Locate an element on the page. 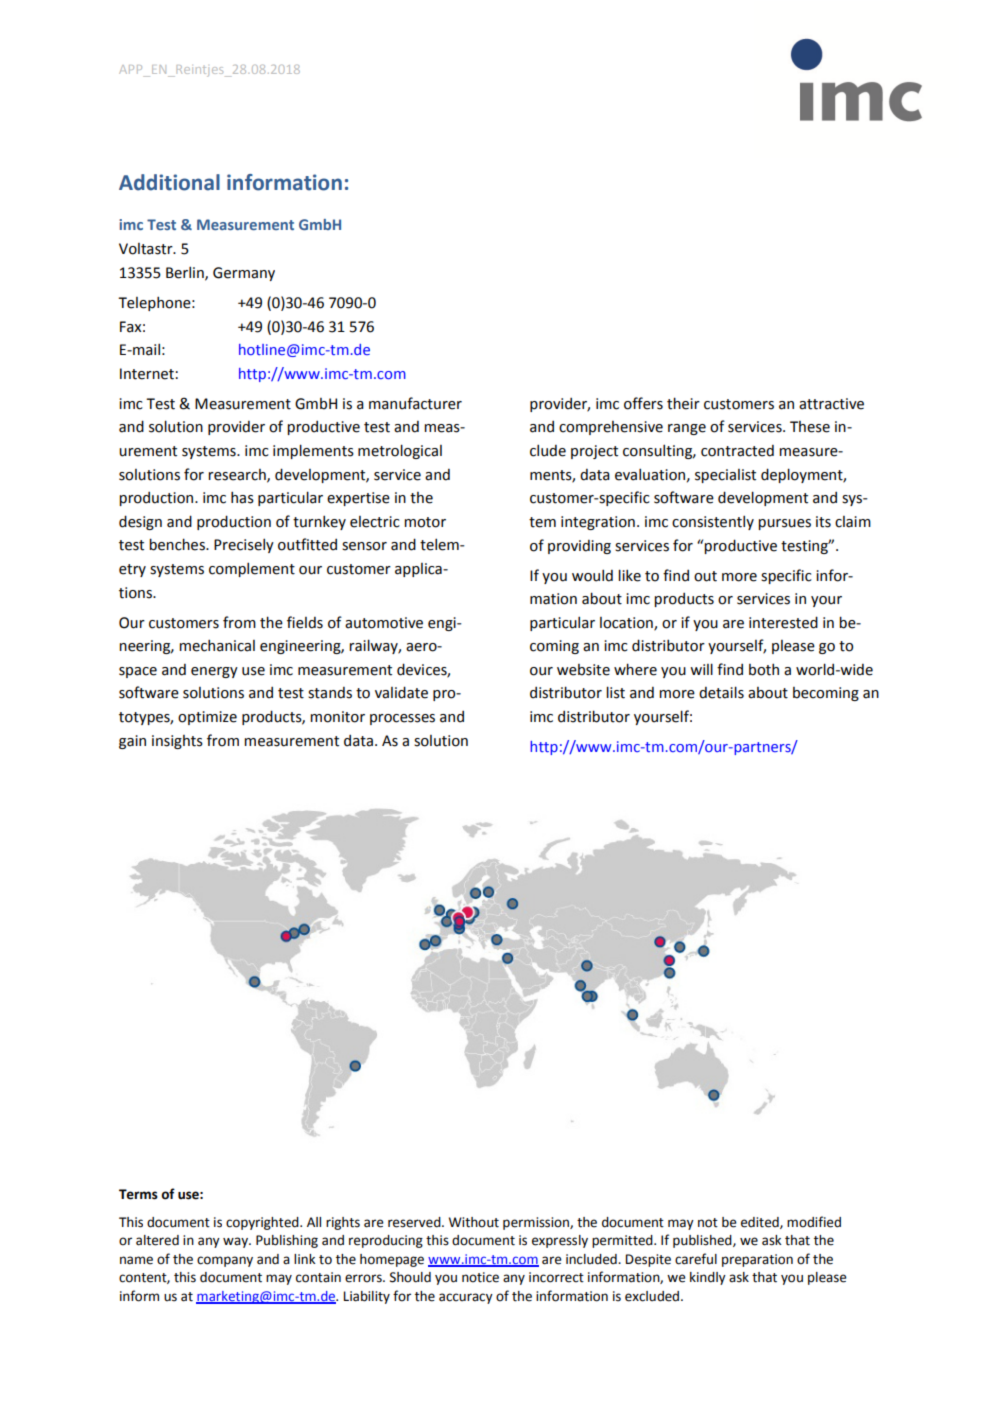 The image size is (999, 1414). attractive is located at coordinates (831, 404).
